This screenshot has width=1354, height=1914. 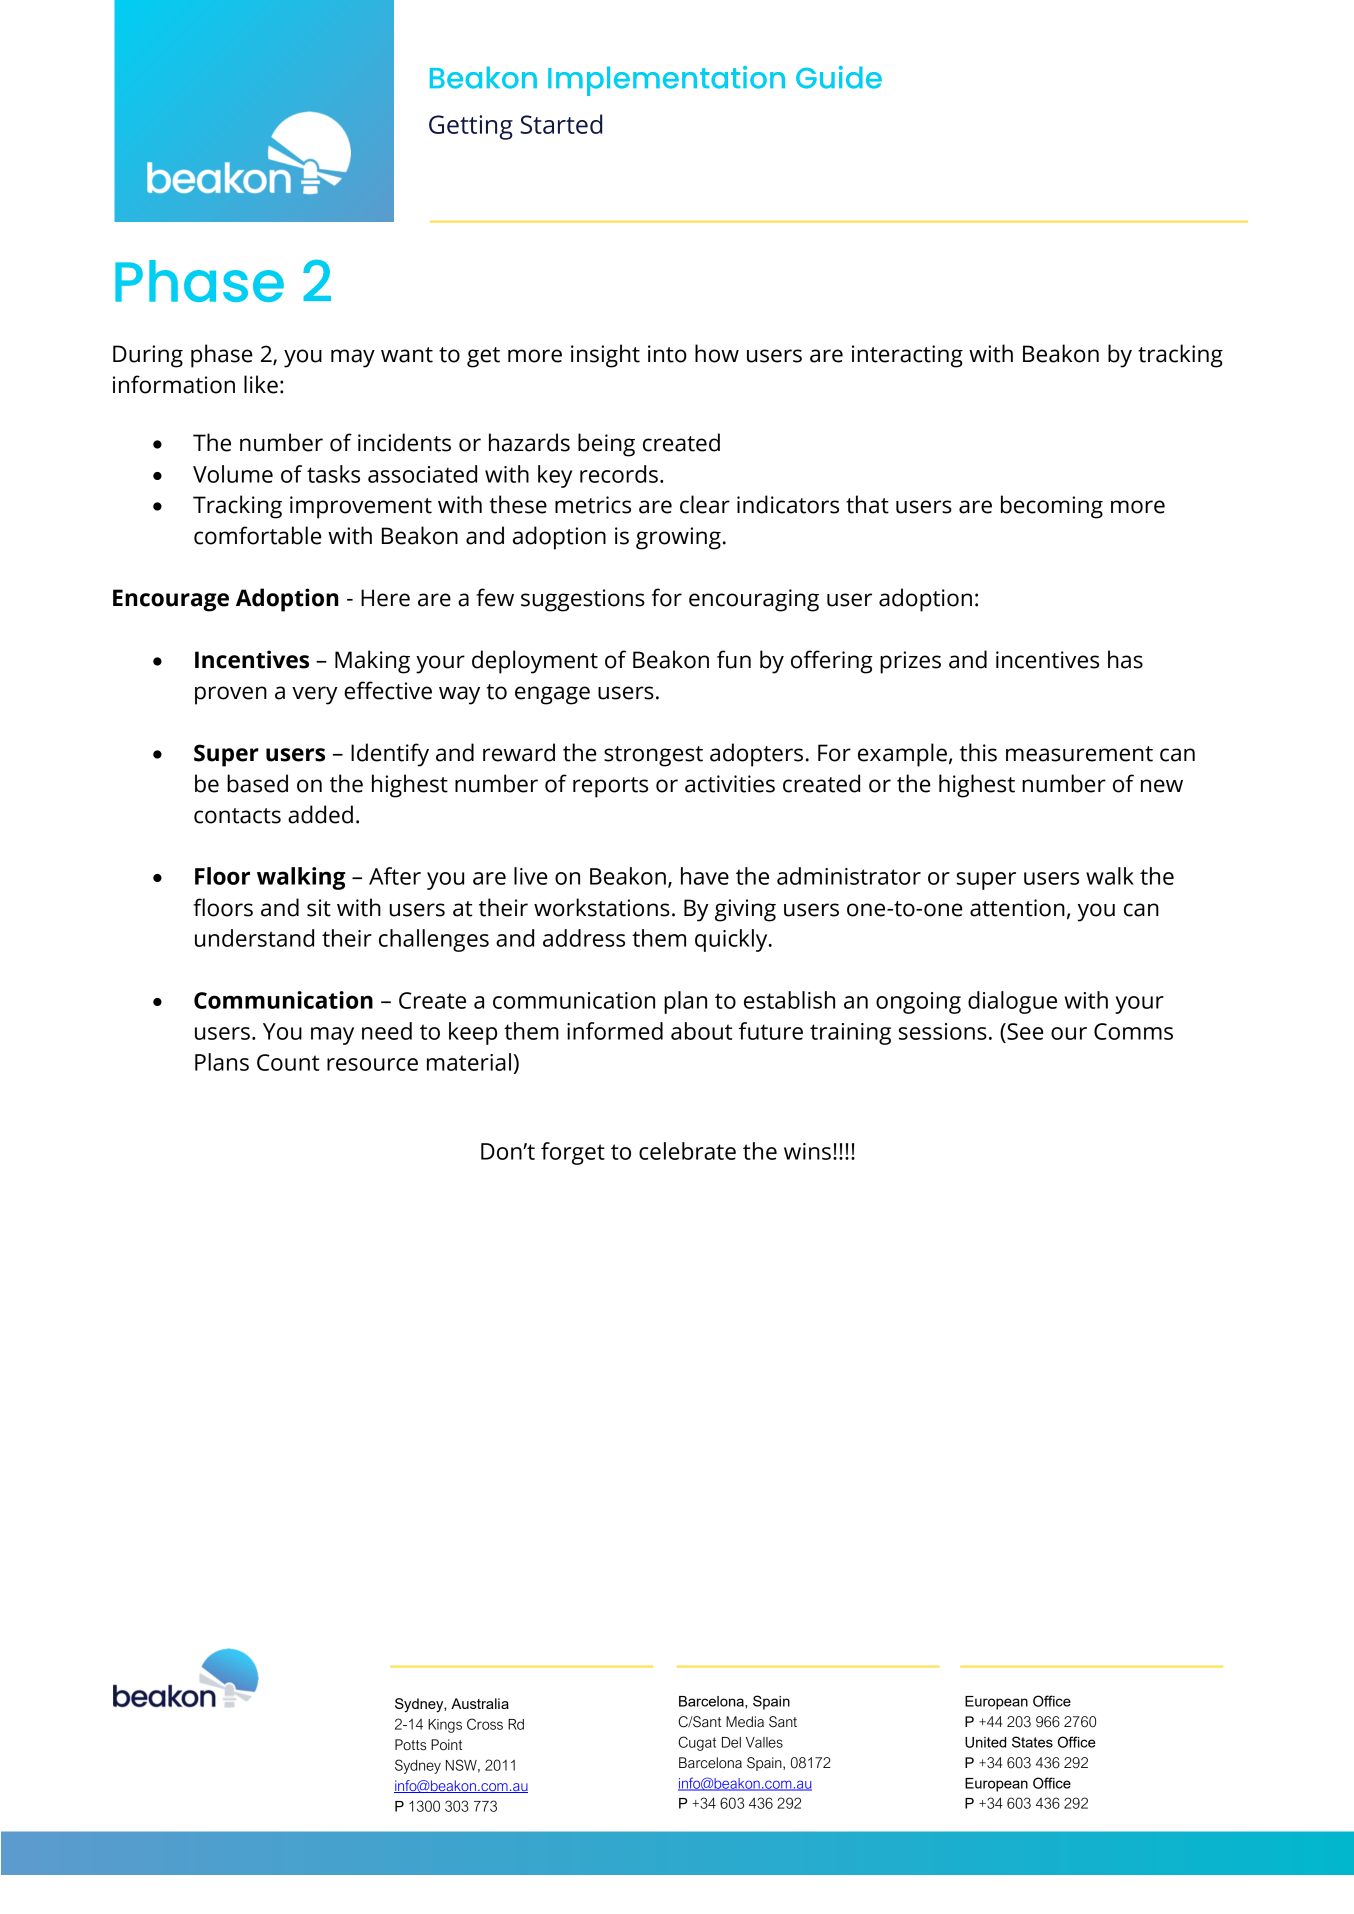 What do you see at coordinates (687, 1151) in the screenshot?
I see `celebrate` at bounding box center [687, 1151].
